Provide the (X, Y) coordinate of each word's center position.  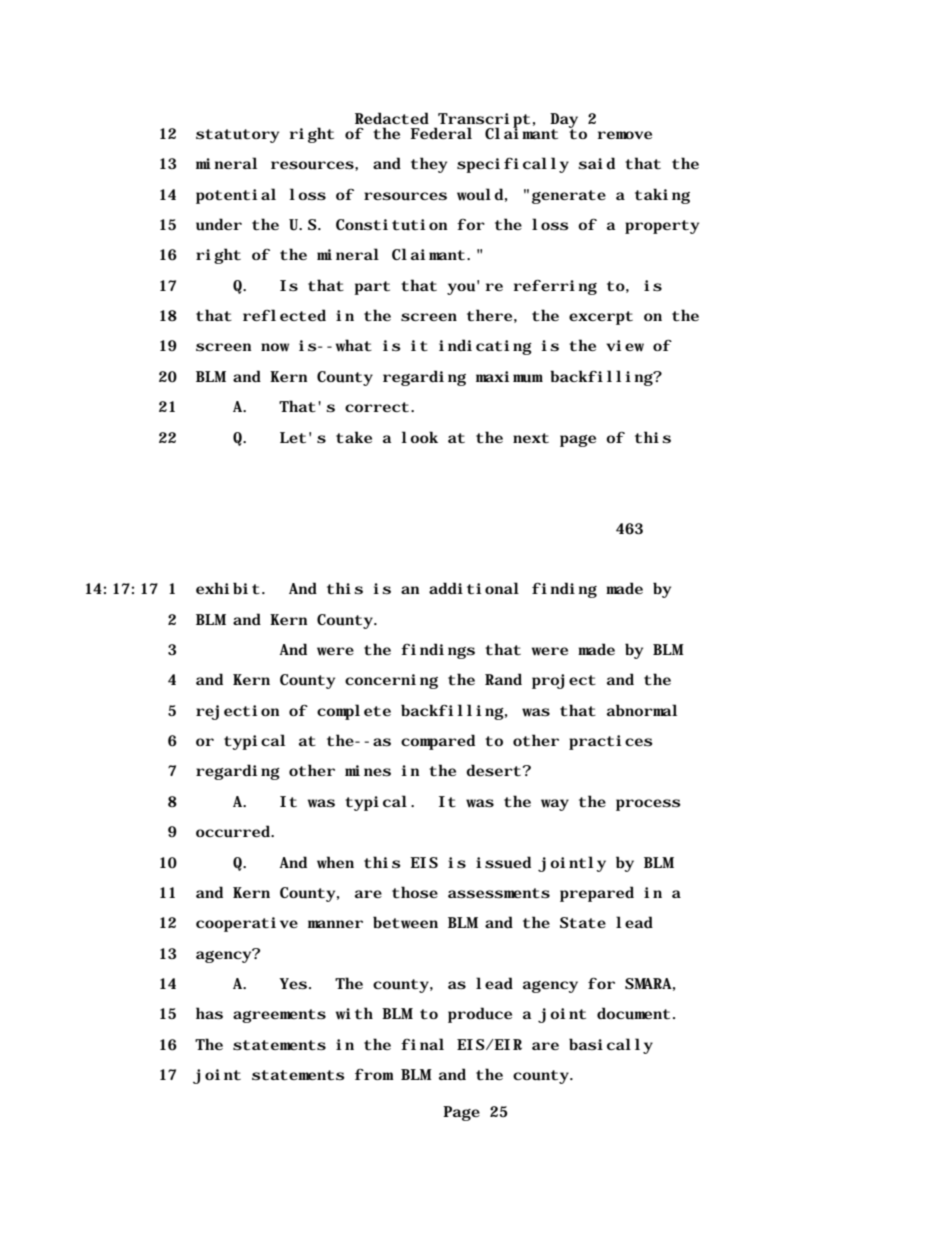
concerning (391, 681)
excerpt (601, 318)
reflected (284, 315)
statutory (237, 136)
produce (480, 1015)
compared (438, 742)
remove (625, 135)
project (564, 681)
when (335, 862)
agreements (279, 1016)
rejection (237, 712)
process (648, 805)
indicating (485, 347)
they (429, 165)
